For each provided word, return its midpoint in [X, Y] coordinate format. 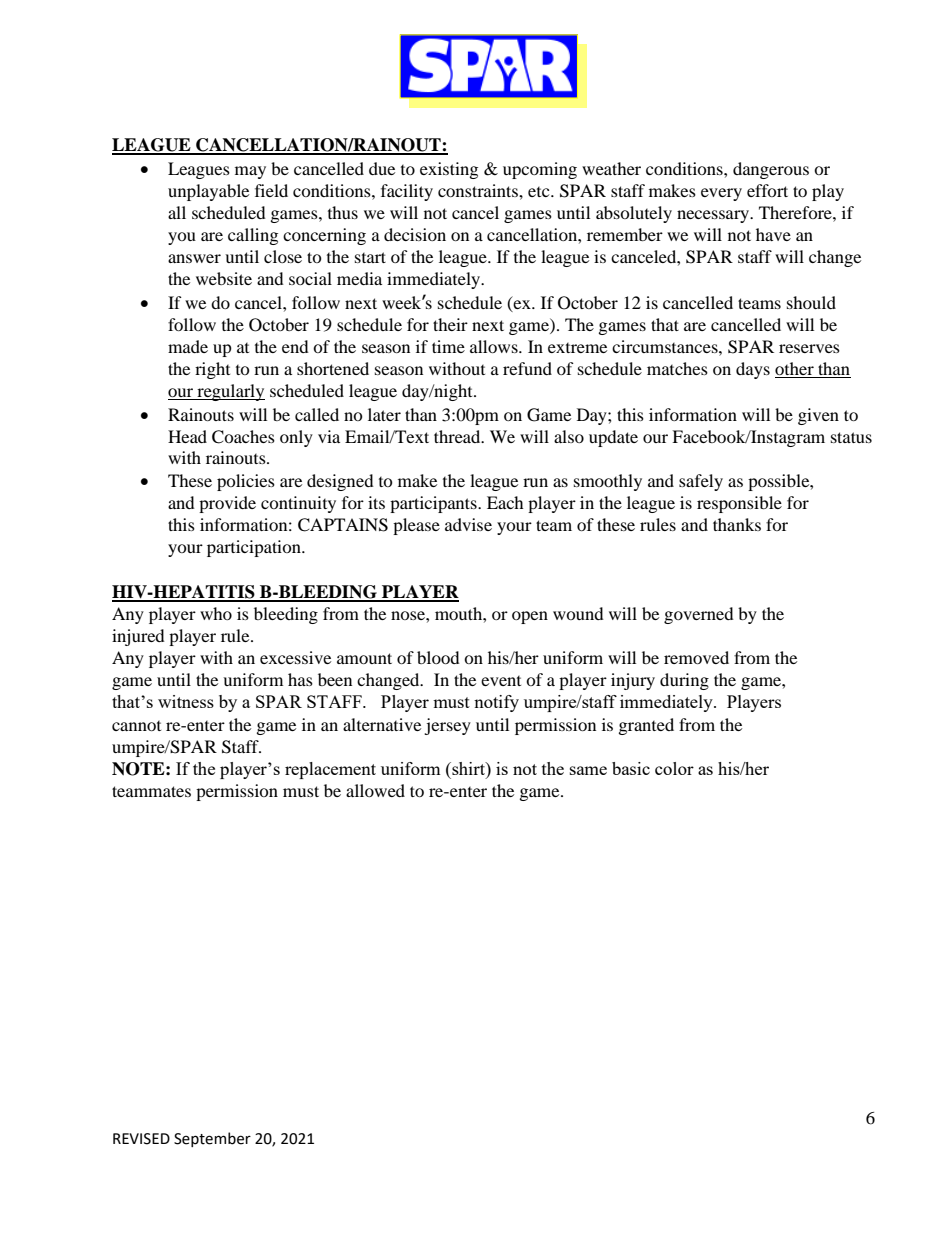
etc [540, 192]
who [216, 613]
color [674, 768]
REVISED [141, 1139]
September [212, 1139]
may [250, 172]
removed [696, 657]
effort [767, 190]
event [501, 681]
